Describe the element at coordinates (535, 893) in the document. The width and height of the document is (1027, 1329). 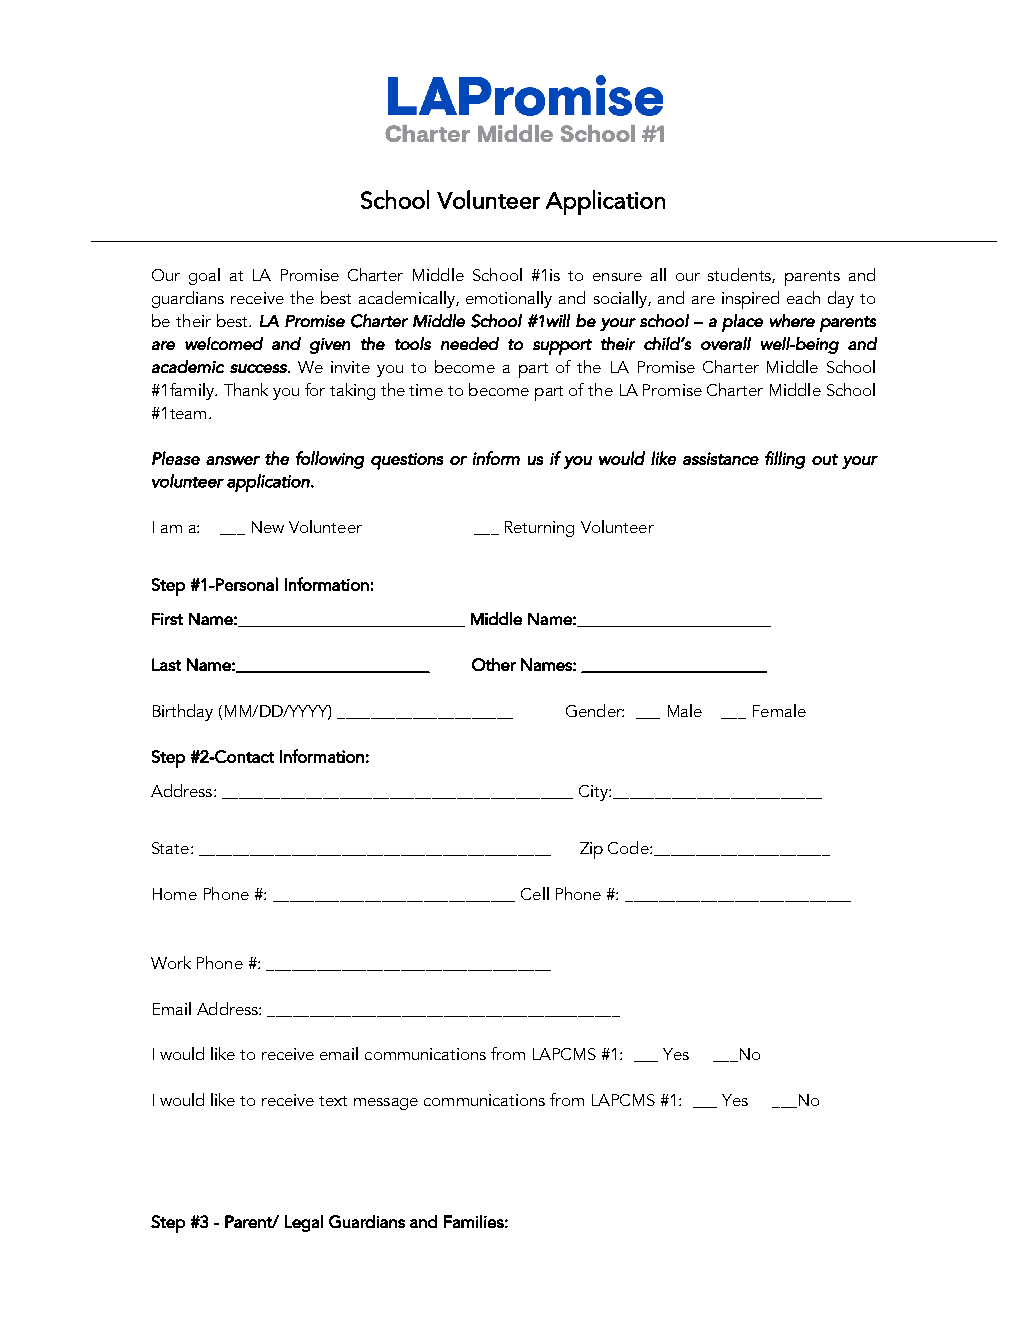
I see `Cell` at that location.
